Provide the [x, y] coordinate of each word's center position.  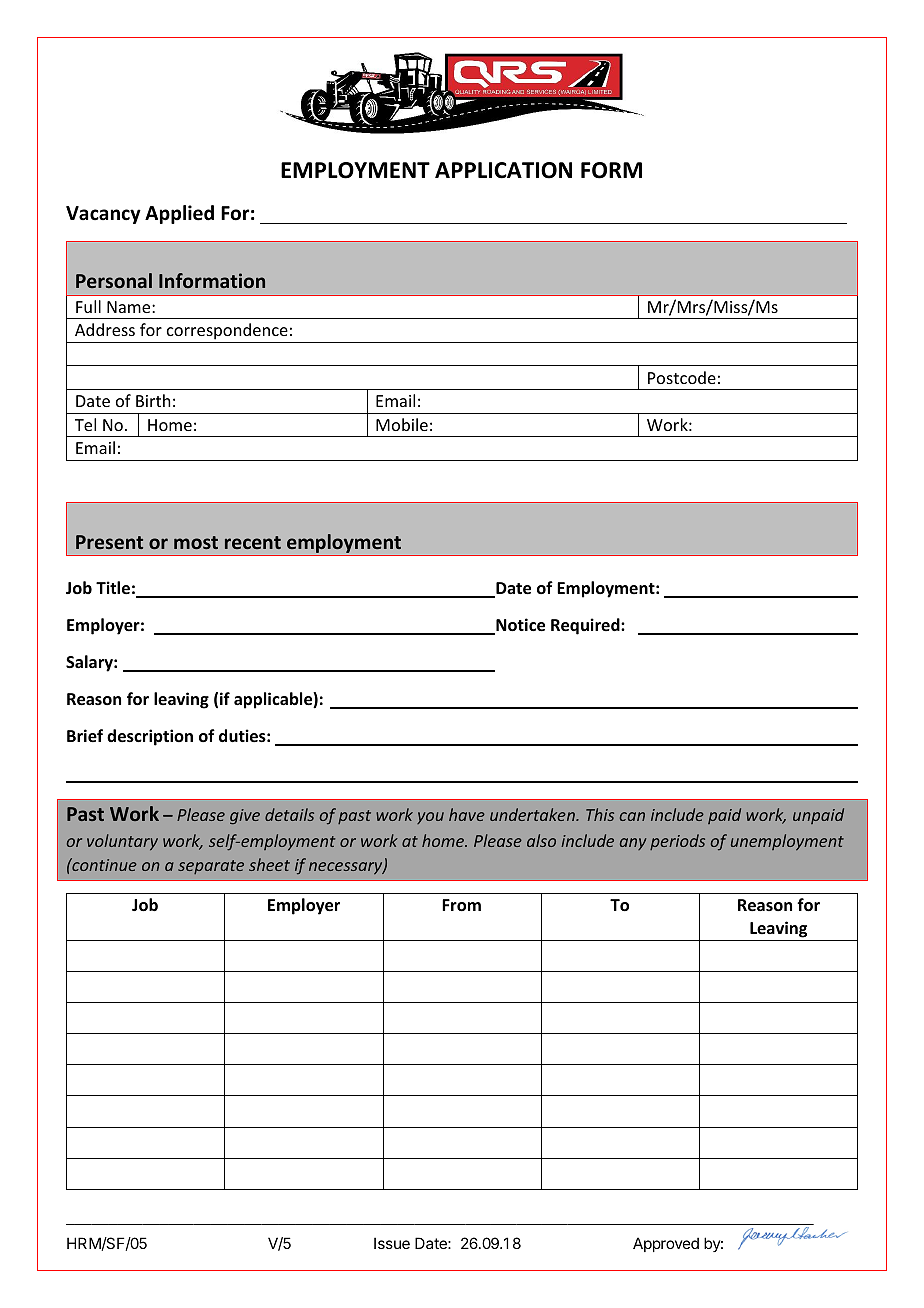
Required [586, 626]
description [150, 737]
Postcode [682, 377]
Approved [666, 1244]
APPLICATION [503, 170]
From [461, 905]
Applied [179, 214]
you [430, 818]
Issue [392, 1243]
